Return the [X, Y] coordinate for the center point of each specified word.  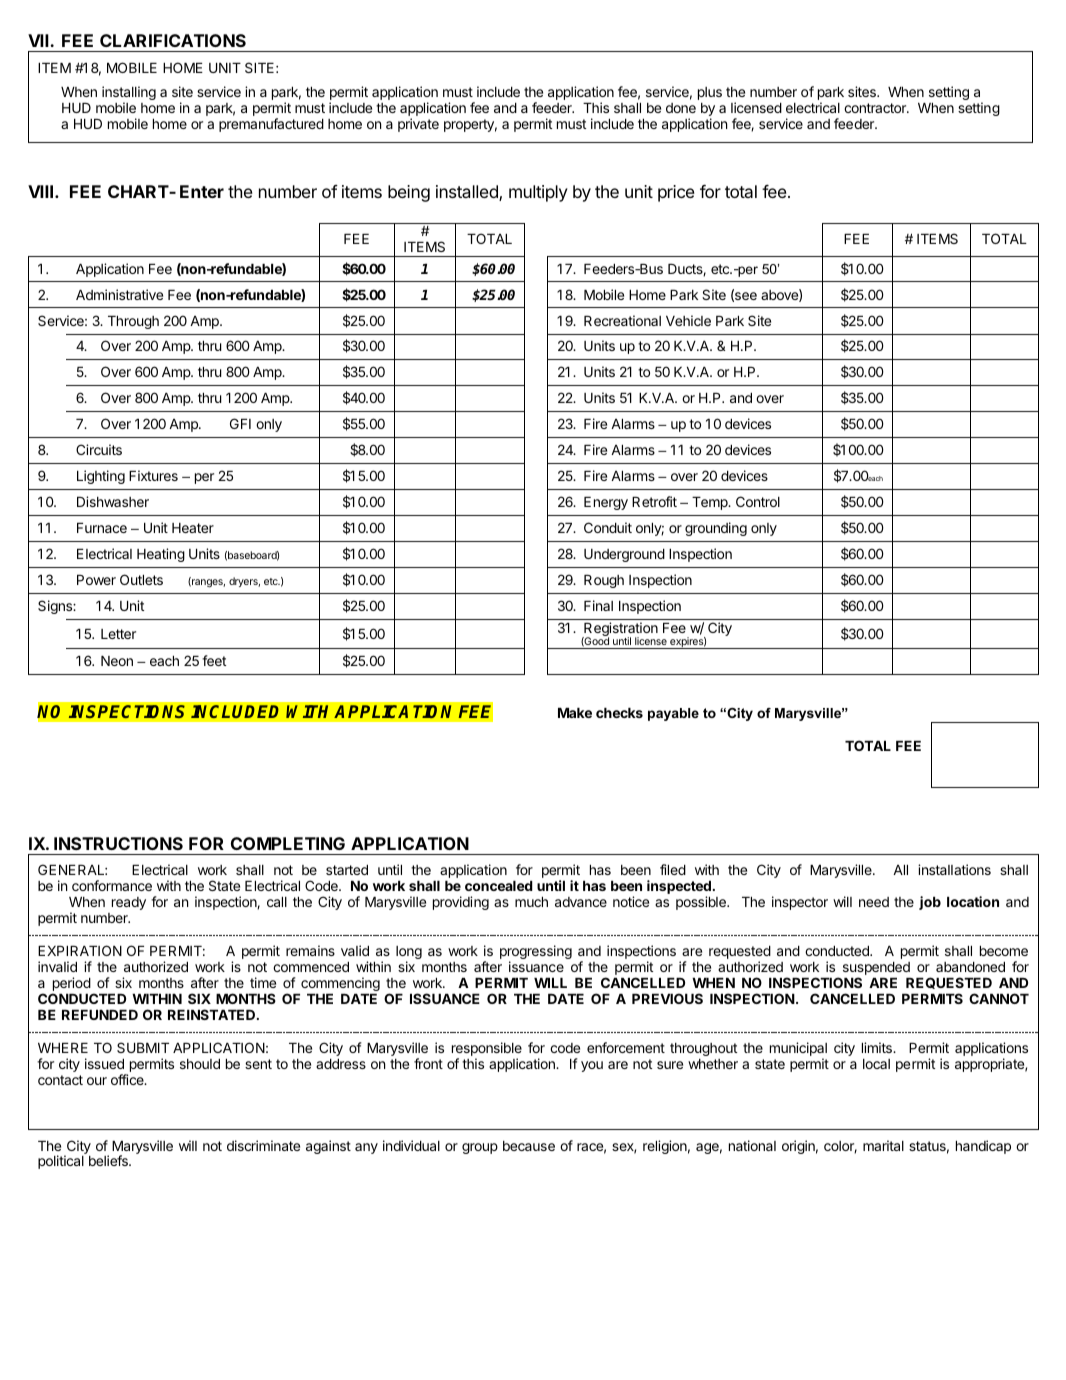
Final [598, 605]
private [418, 125]
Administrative [119, 294]
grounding [716, 529]
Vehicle [688, 320]
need [874, 902]
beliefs [109, 1160]
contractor [876, 108]
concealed [499, 886]
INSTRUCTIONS [118, 843]
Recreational [622, 320]
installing [129, 94]
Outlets [141, 579]
